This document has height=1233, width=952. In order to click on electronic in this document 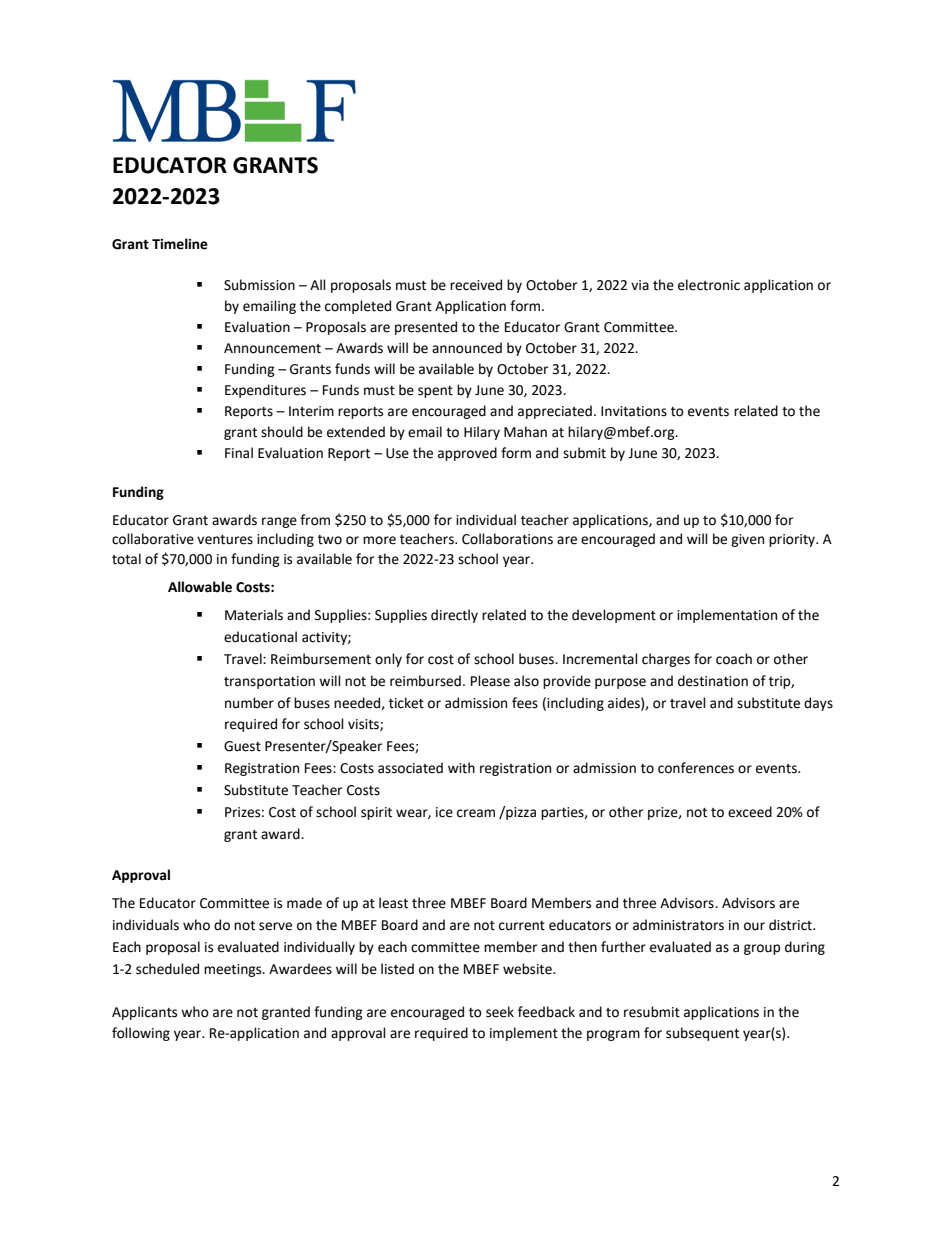, I will do `click(709, 285)`.
